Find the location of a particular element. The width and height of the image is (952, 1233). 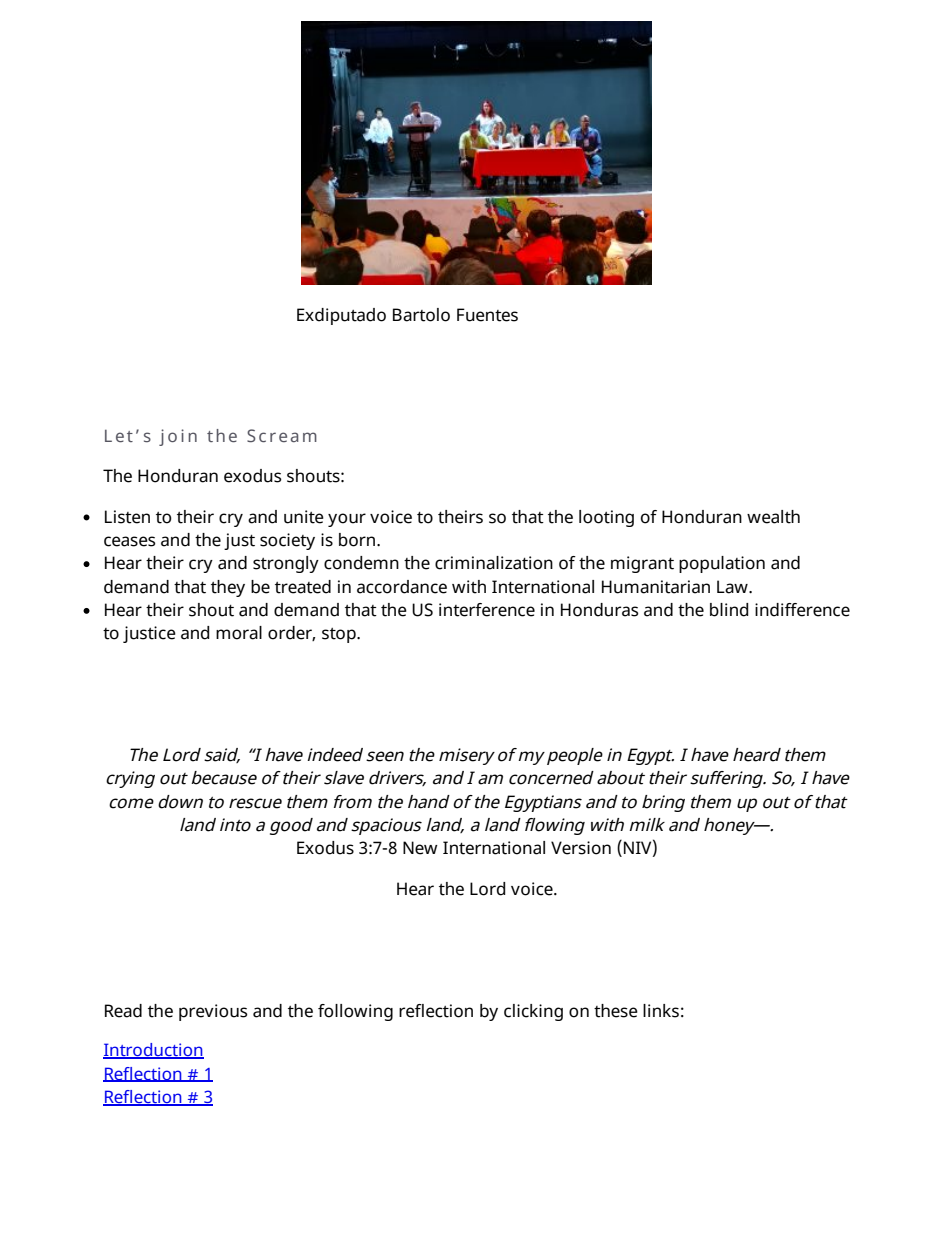

population is located at coordinates (722, 564).
